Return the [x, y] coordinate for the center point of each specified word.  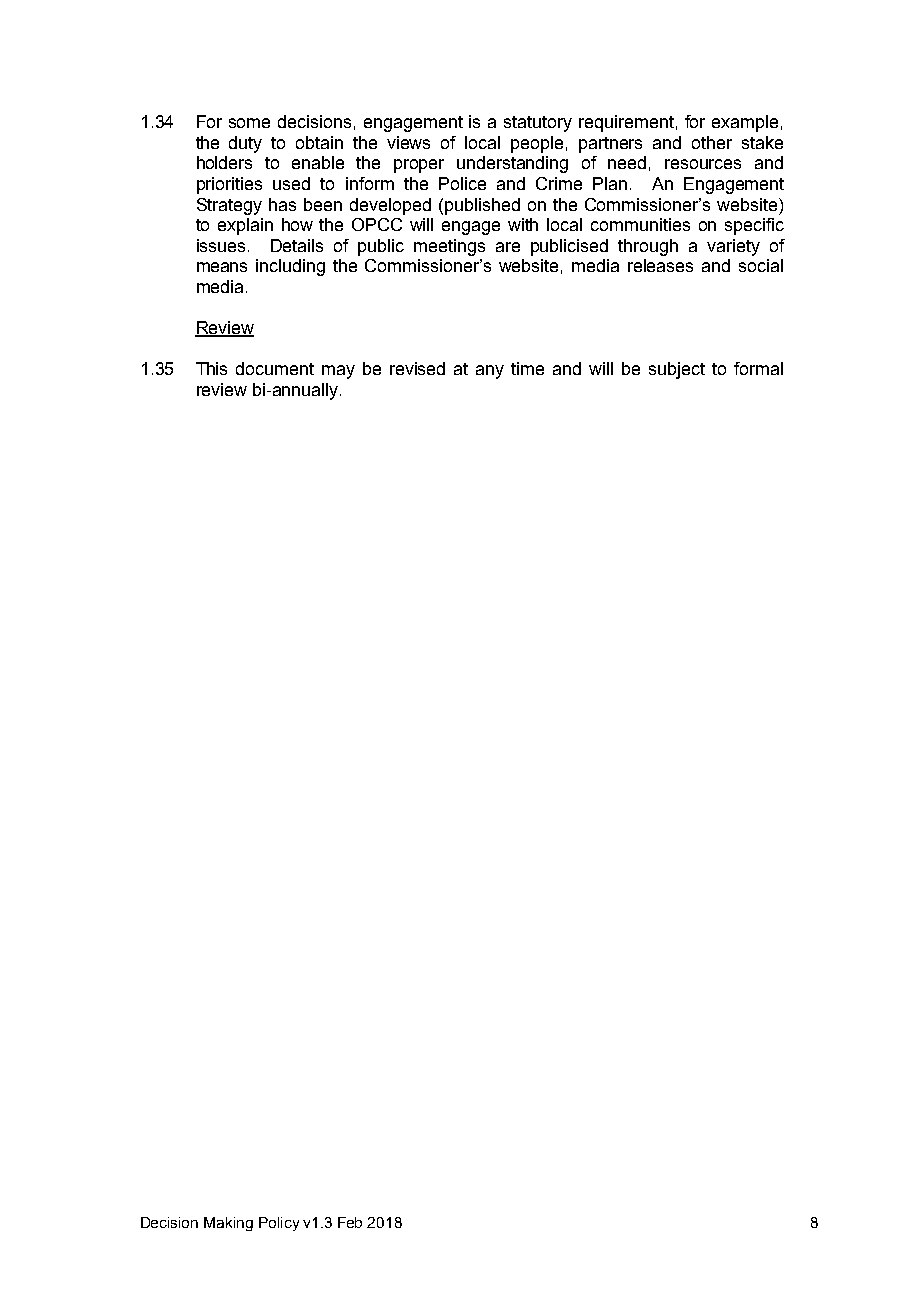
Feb [350, 1222]
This [211, 368]
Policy [279, 1224]
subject [677, 370]
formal [758, 368]
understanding [512, 164]
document [275, 368]
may [338, 372]
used [291, 183]
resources [703, 164]
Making [228, 1224]
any [490, 372]
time [527, 368]
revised [417, 368]
